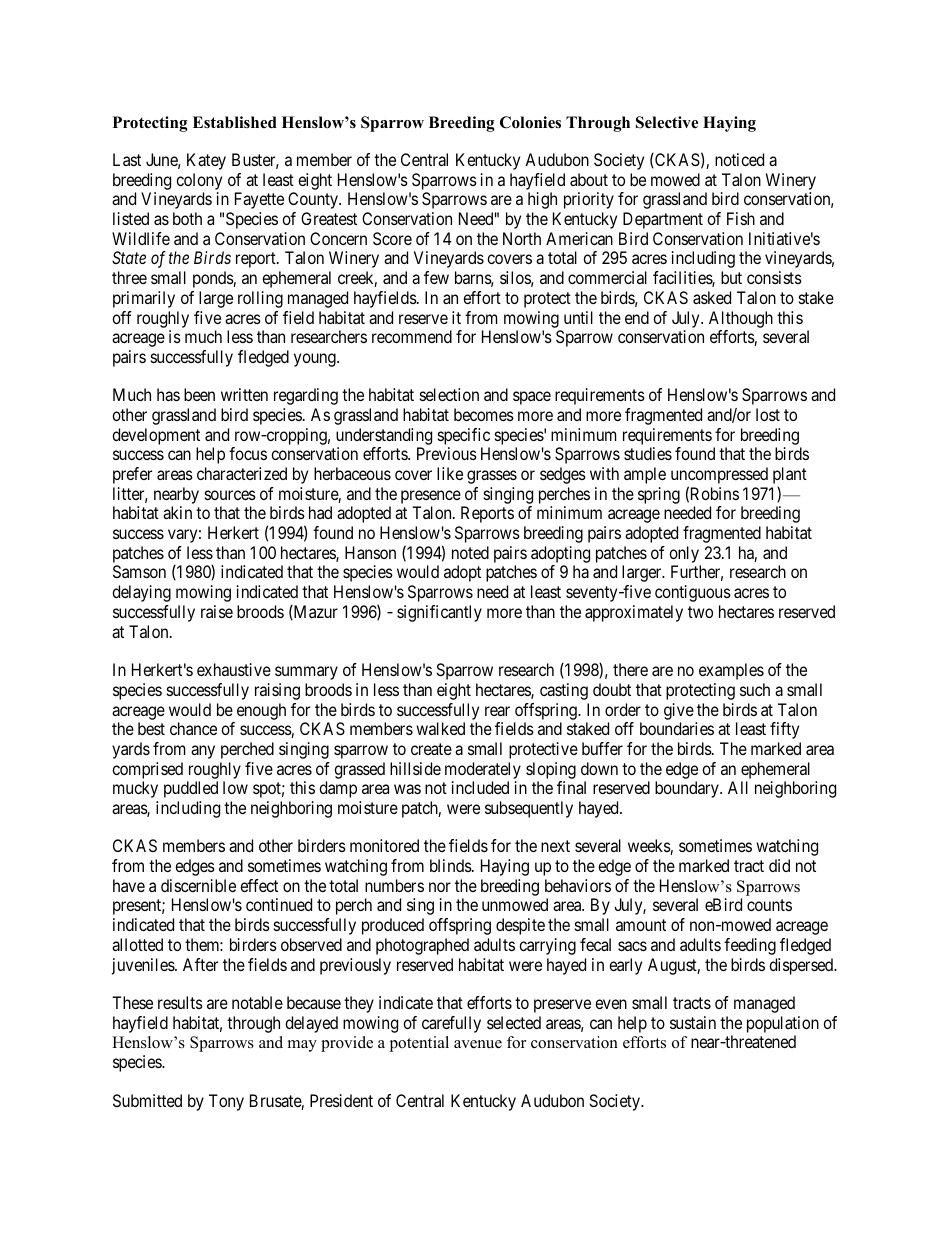 Image resolution: width=952 pixels, height=1233 pixels. I want to click on Katey, so click(206, 161).
